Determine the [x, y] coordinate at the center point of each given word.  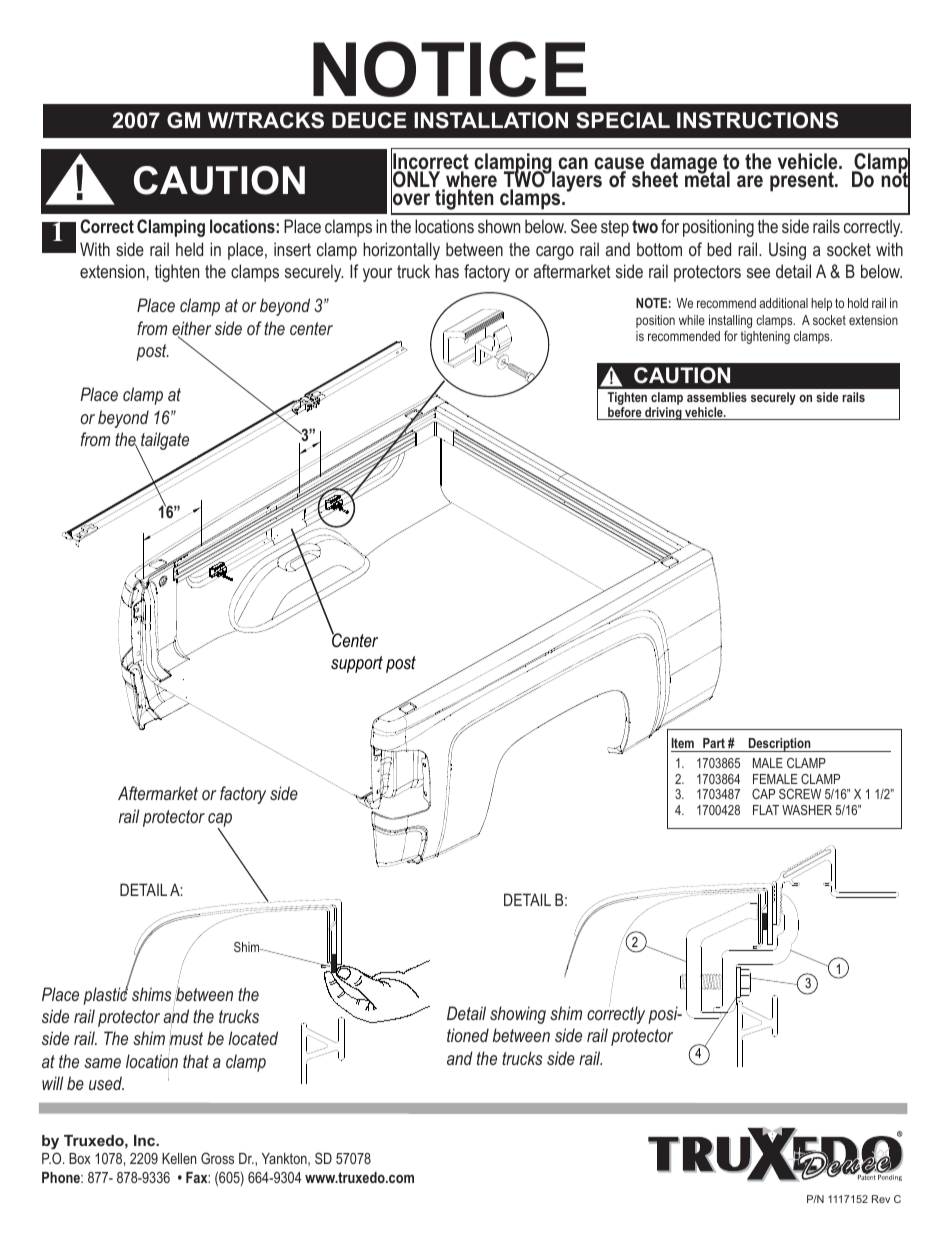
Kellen [179, 1158]
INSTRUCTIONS [757, 120]
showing [518, 1015]
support [357, 664]
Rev [881, 1199]
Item [682, 743]
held [189, 249]
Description [779, 745]
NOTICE [449, 69]
